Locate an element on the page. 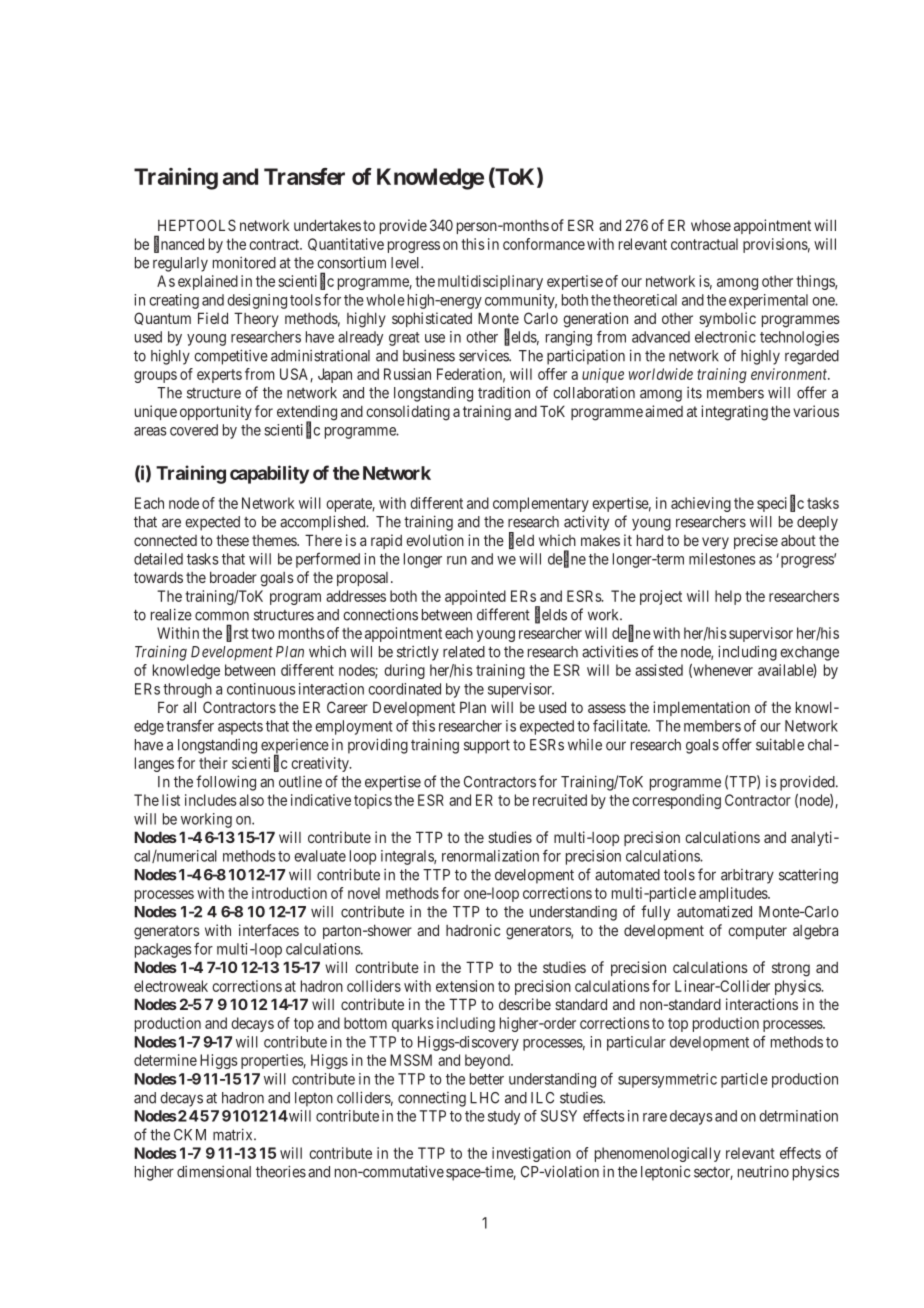 This page has width=924, height=1308. extension is located at coordinates (465, 986).
